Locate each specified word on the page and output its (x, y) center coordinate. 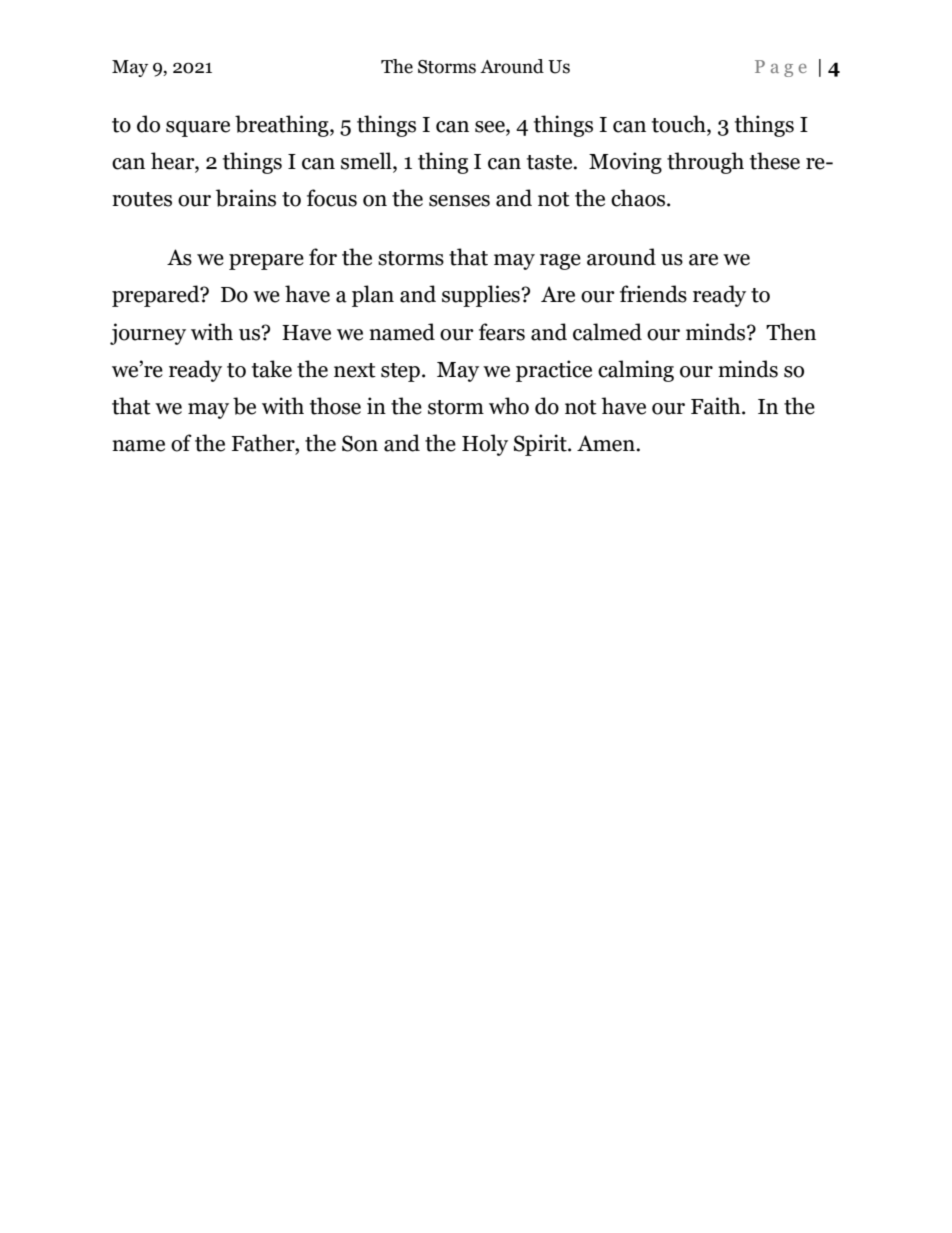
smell (367, 162)
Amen (607, 443)
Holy (485, 445)
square (198, 129)
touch (680, 125)
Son (360, 443)
